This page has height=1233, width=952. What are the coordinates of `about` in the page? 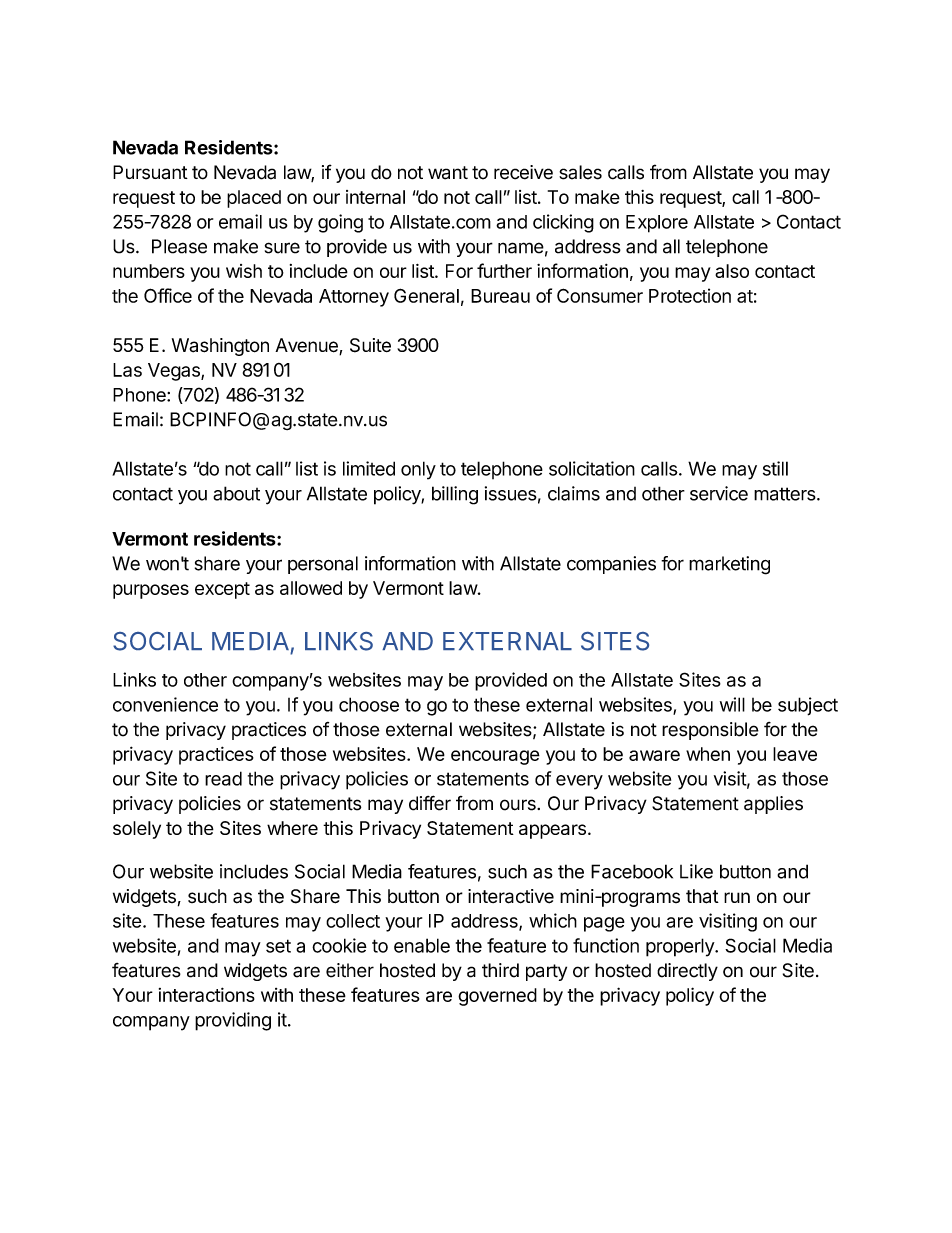 It's located at (236, 493).
